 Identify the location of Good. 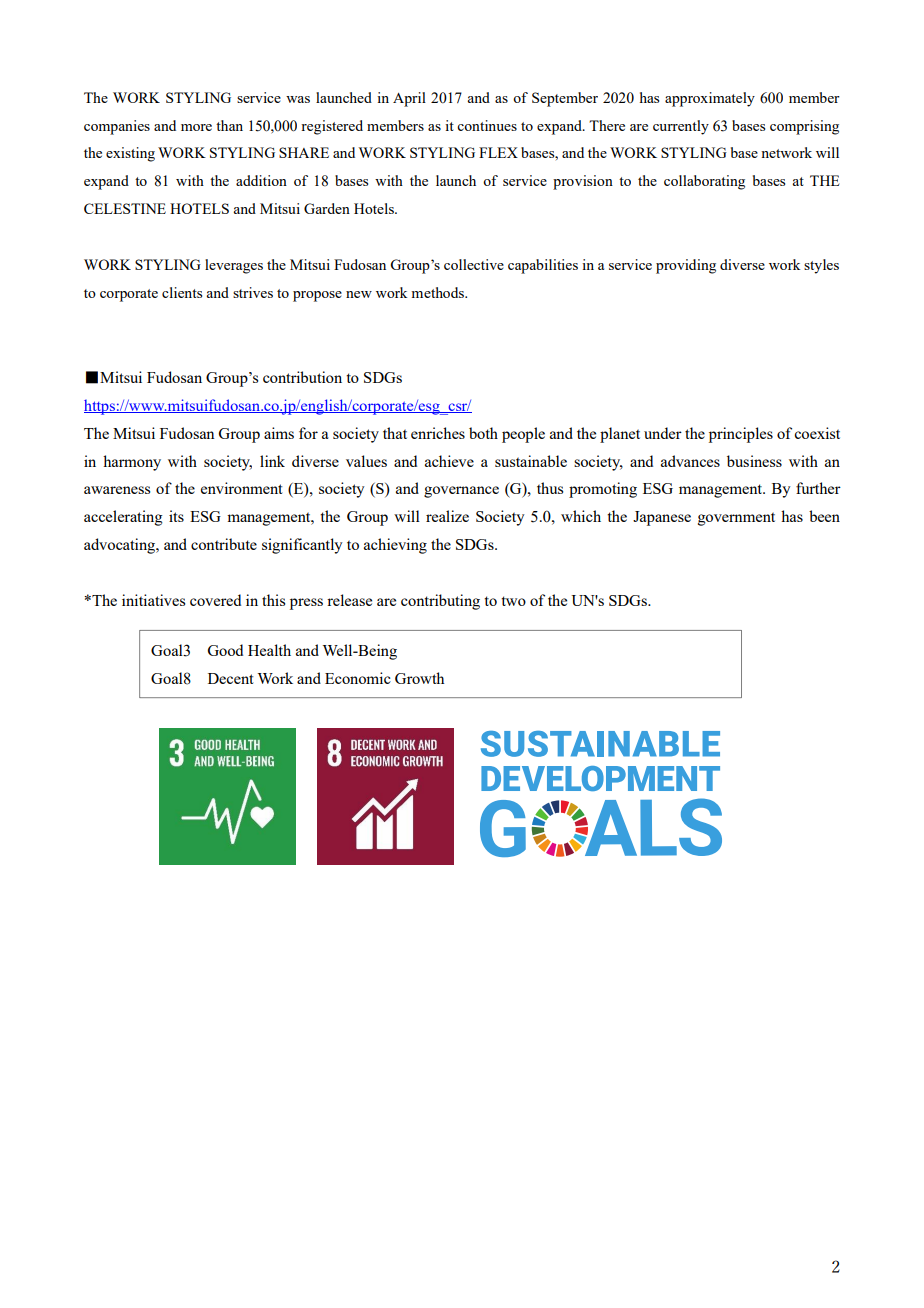
(225, 650).
